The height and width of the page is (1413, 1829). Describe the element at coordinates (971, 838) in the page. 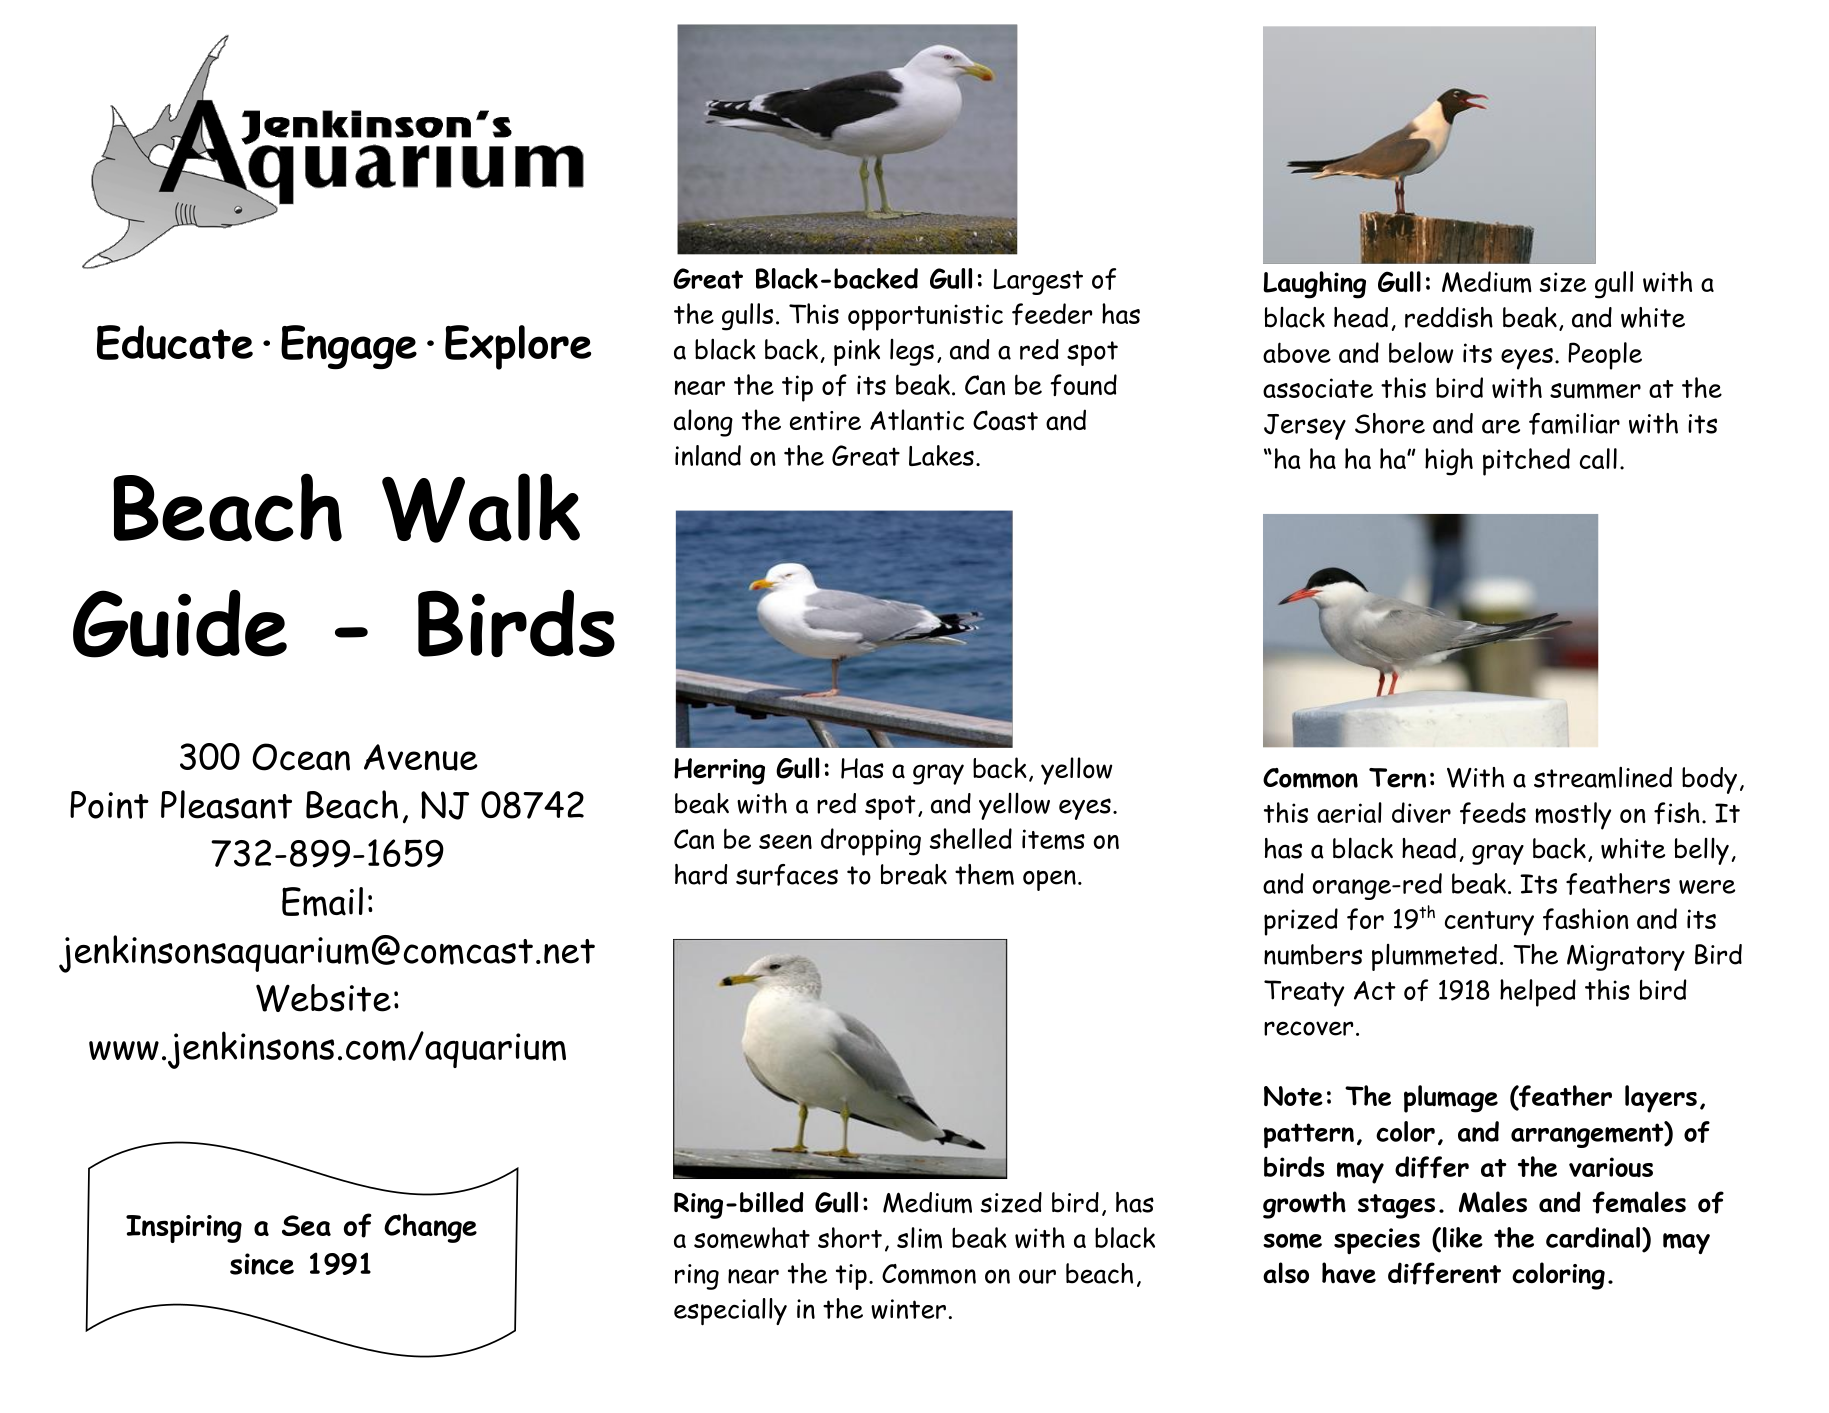

I see `shelled` at that location.
